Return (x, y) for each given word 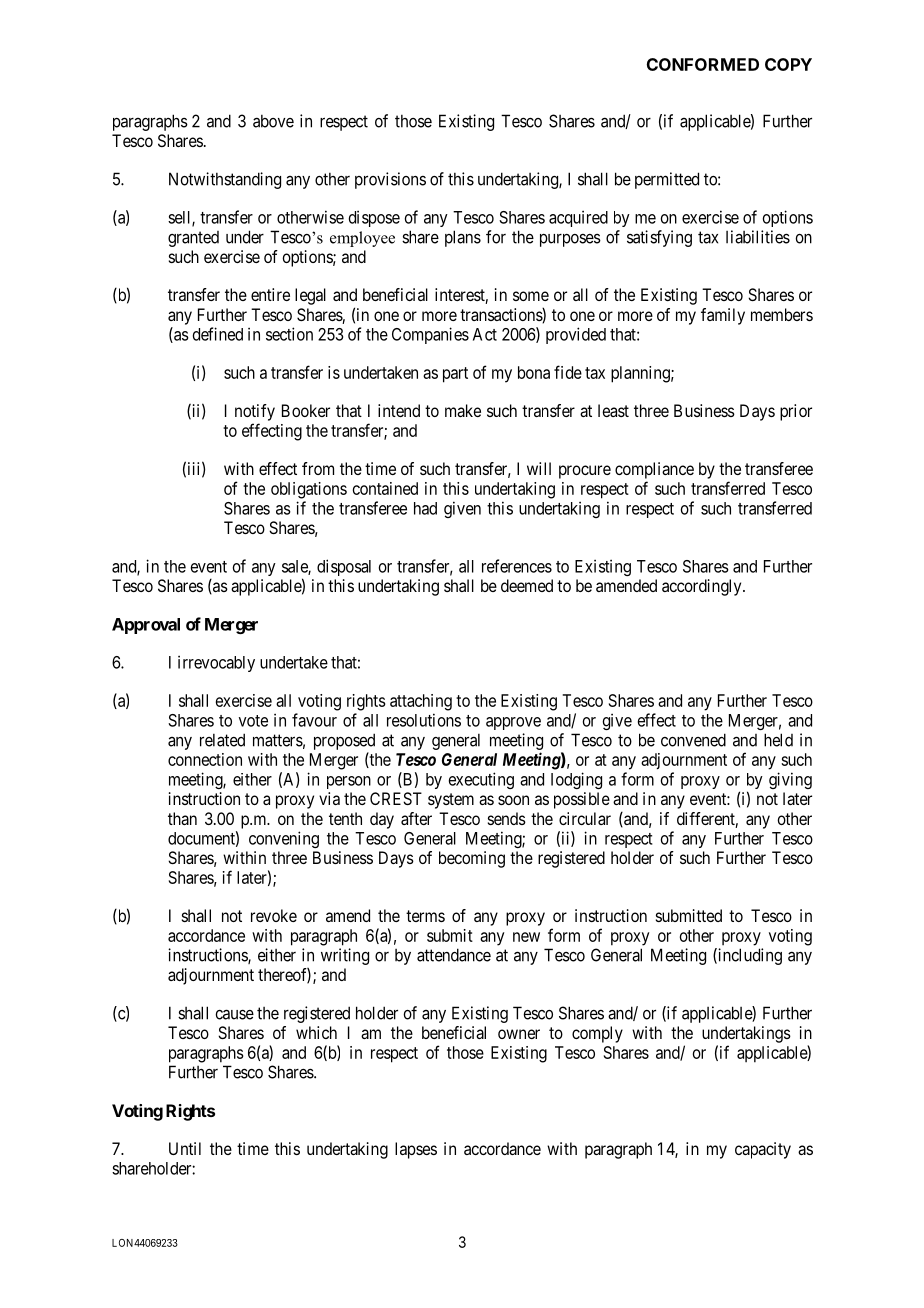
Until (185, 1148)
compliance (654, 470)
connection (205, 759)
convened (693, 740)
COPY (788, 64)
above (273, 121)
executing (481, 780)
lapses (416, 1150)
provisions (390, 180)
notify (255, 412)
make (463, 410)
